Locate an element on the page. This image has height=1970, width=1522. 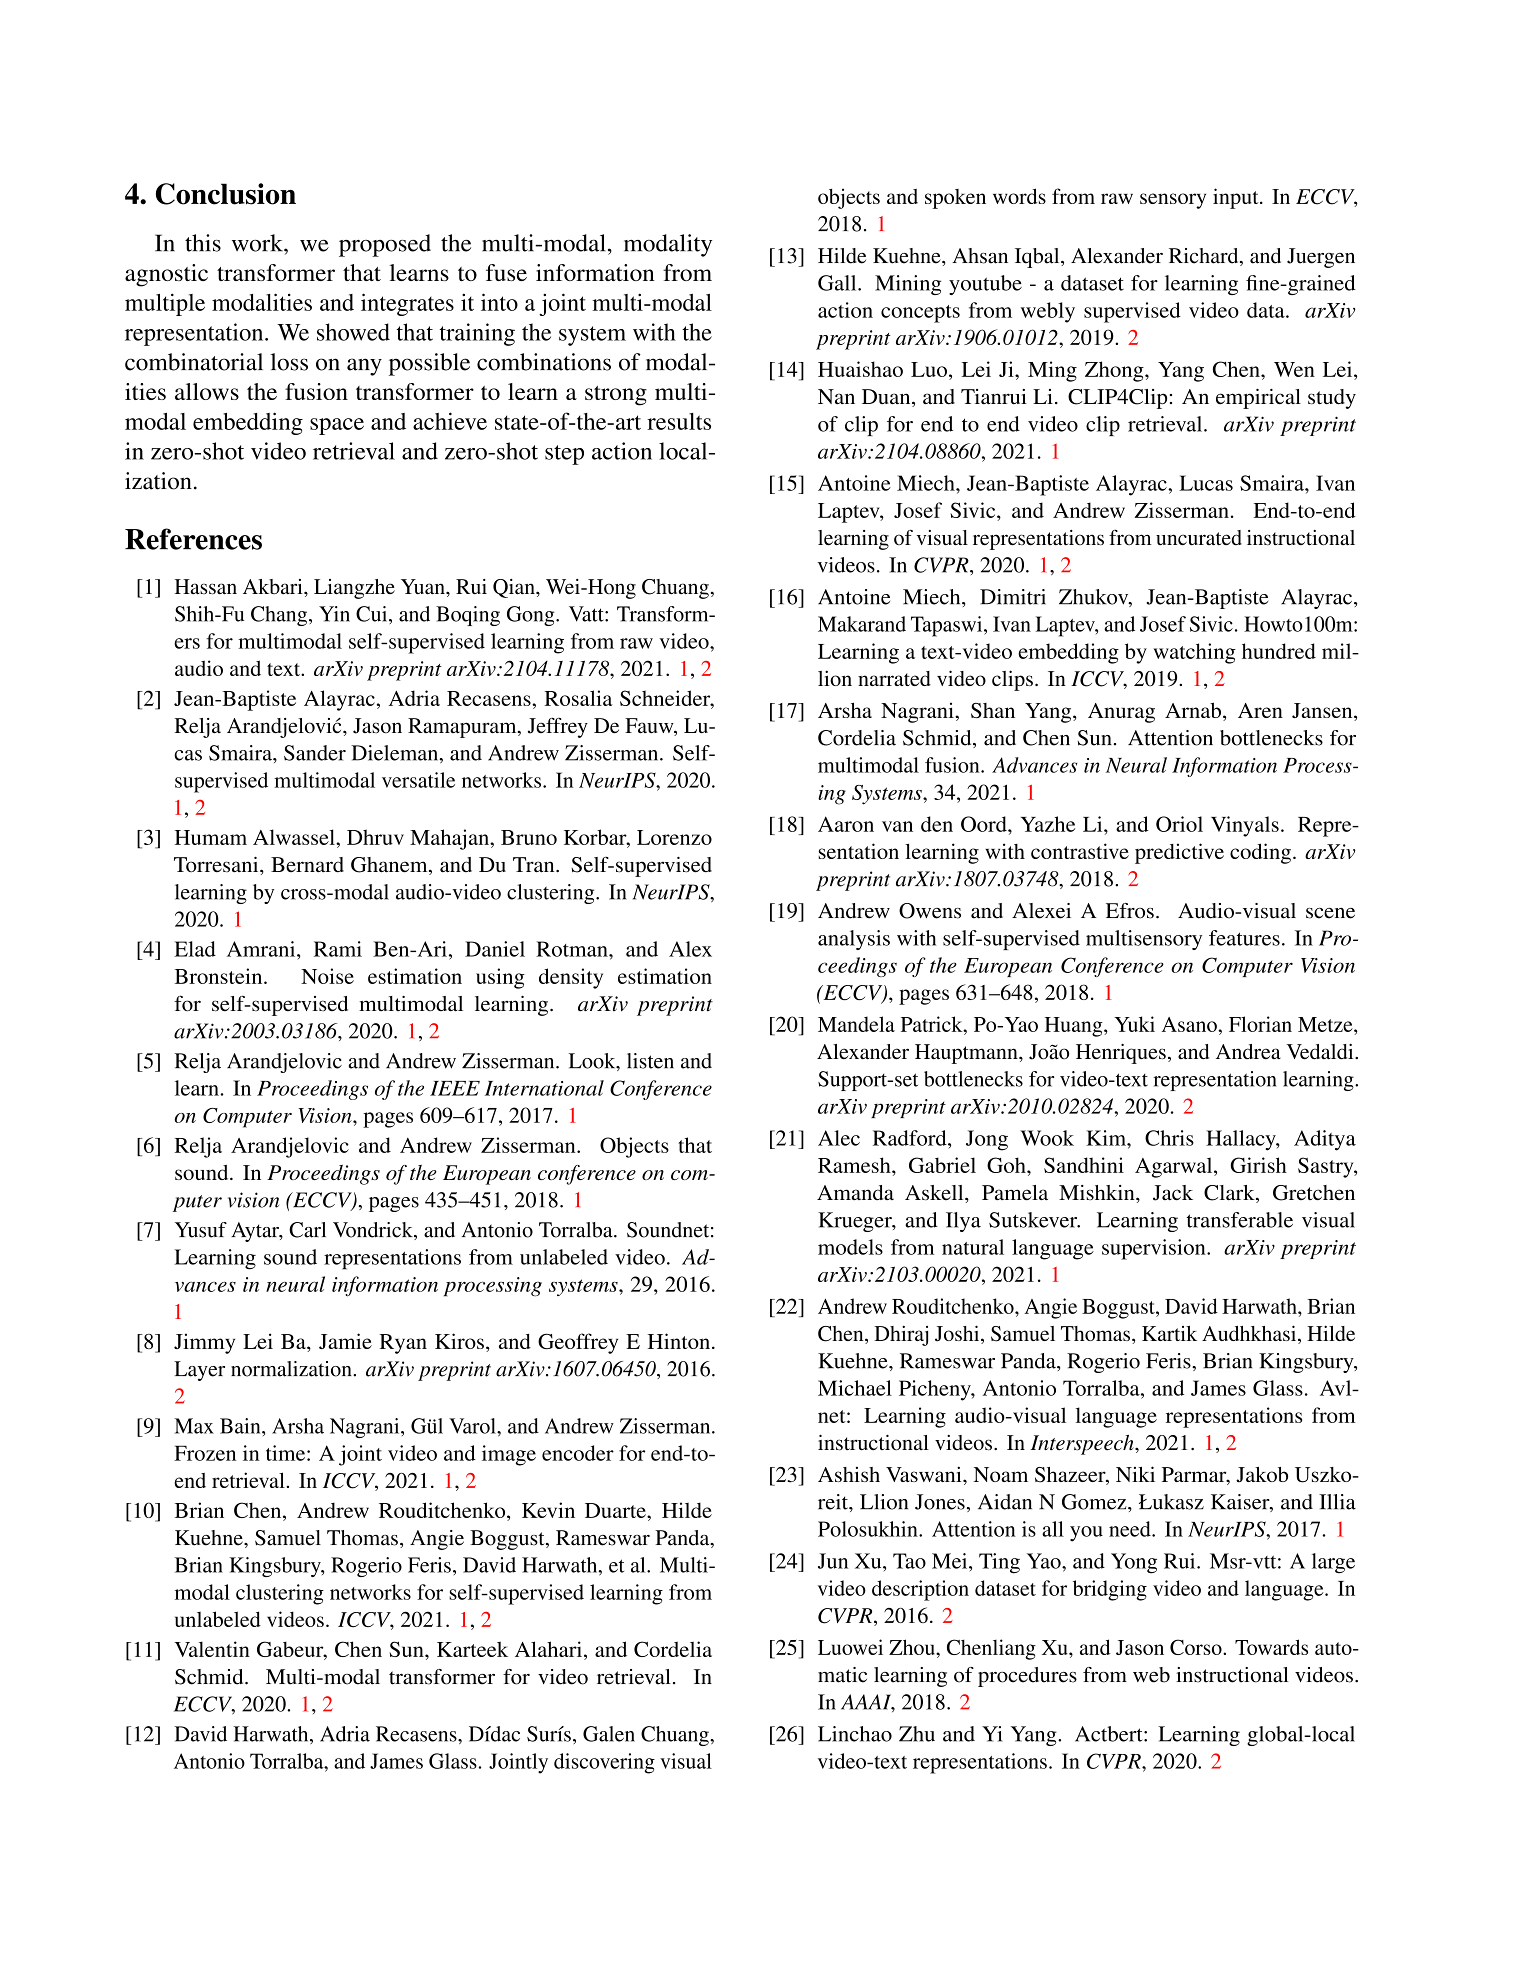
Gall is located at coordinates (838, 283).
